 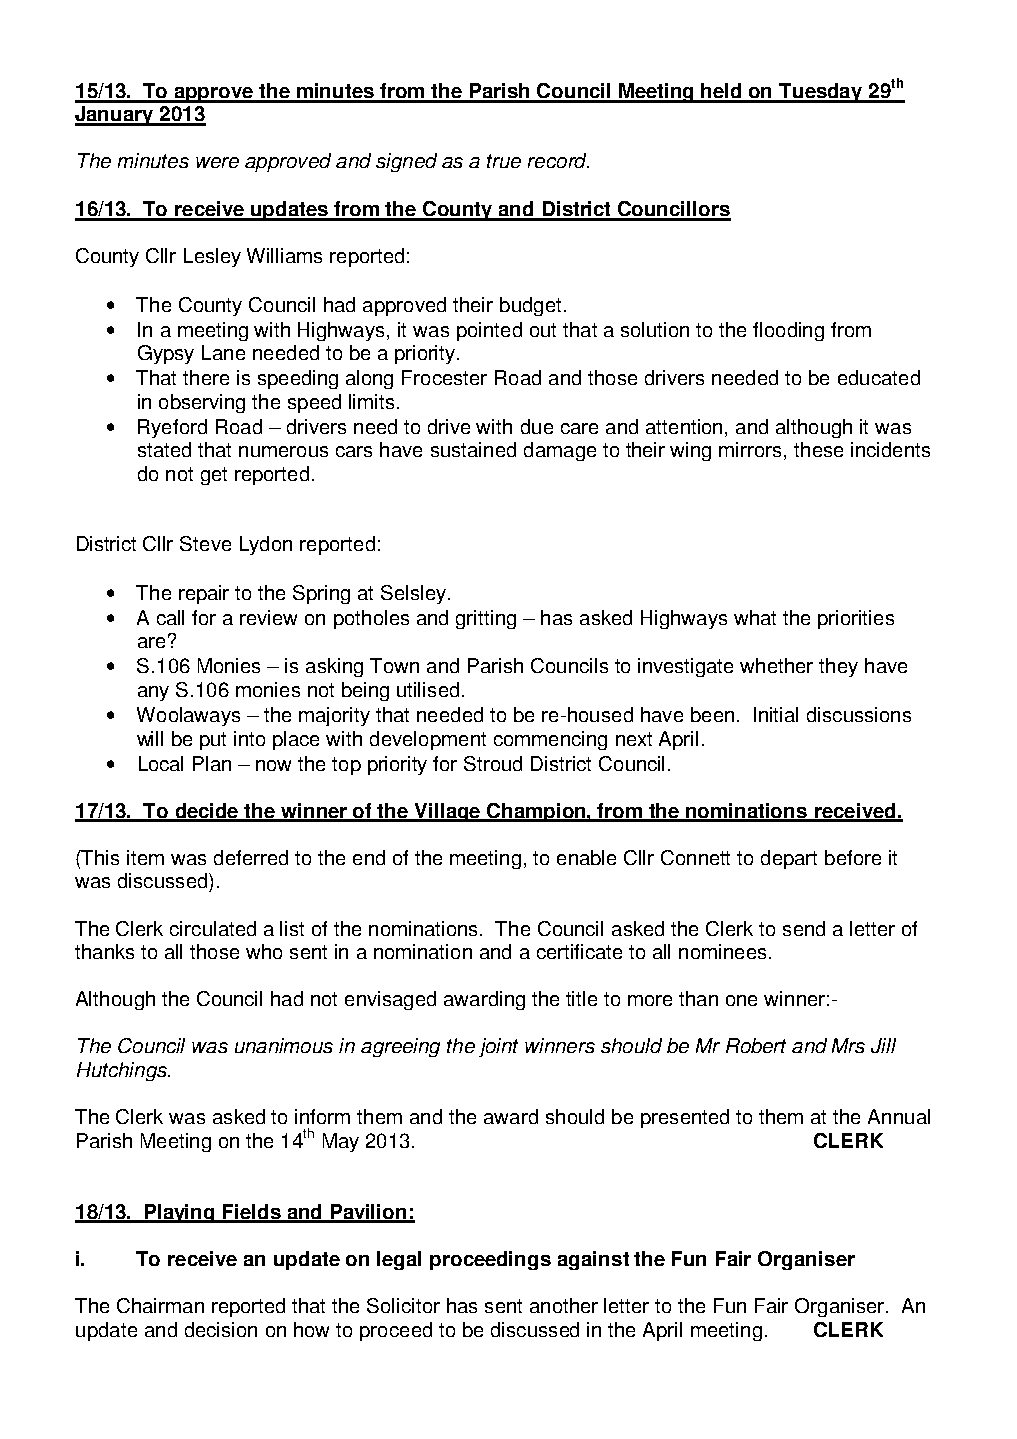 What do you see at coordinates (160, 1305) in the page?
I see `Chairman` at bounding box center [160, 1305].
